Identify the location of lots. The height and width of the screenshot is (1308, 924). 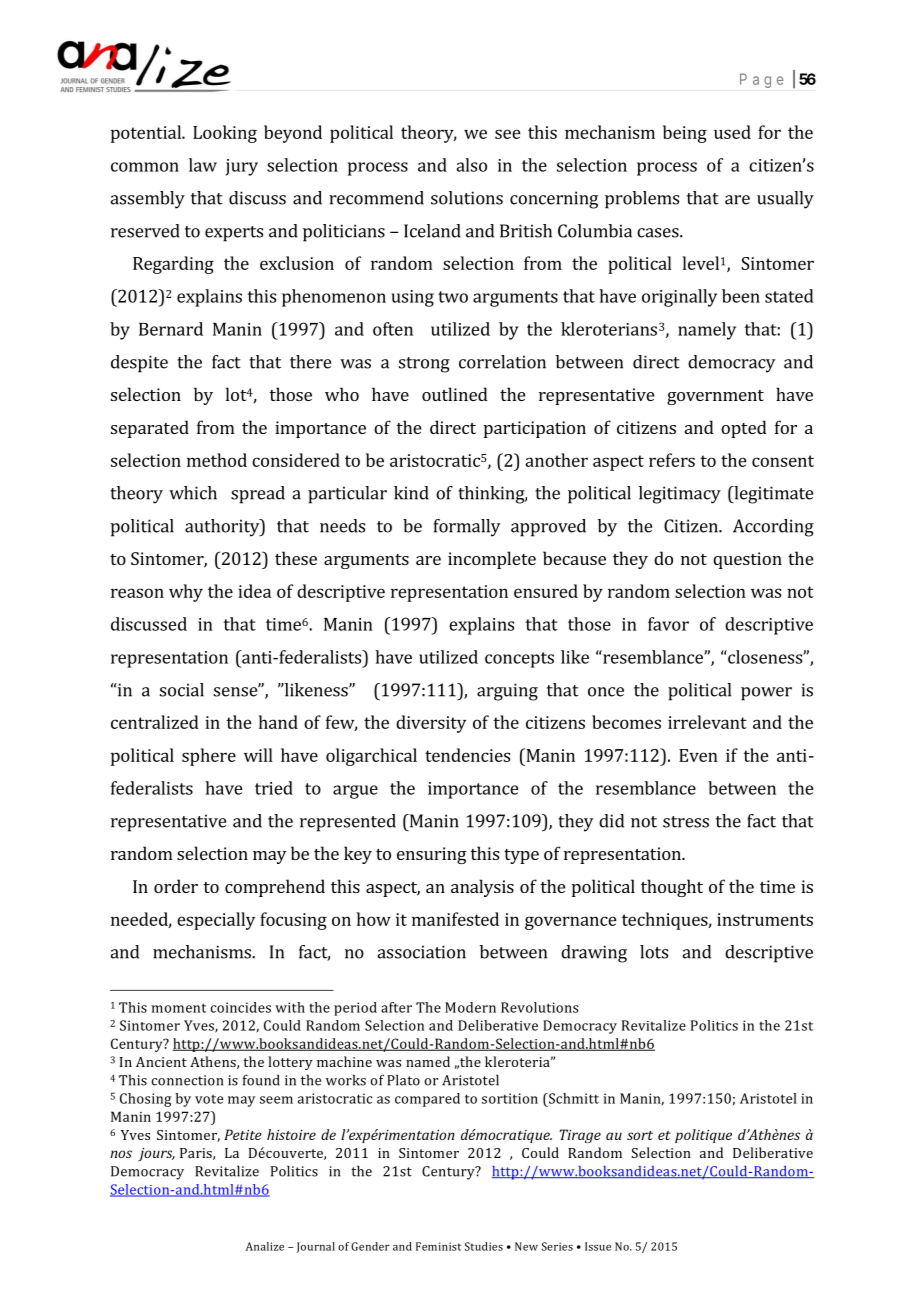
(654, 952).
